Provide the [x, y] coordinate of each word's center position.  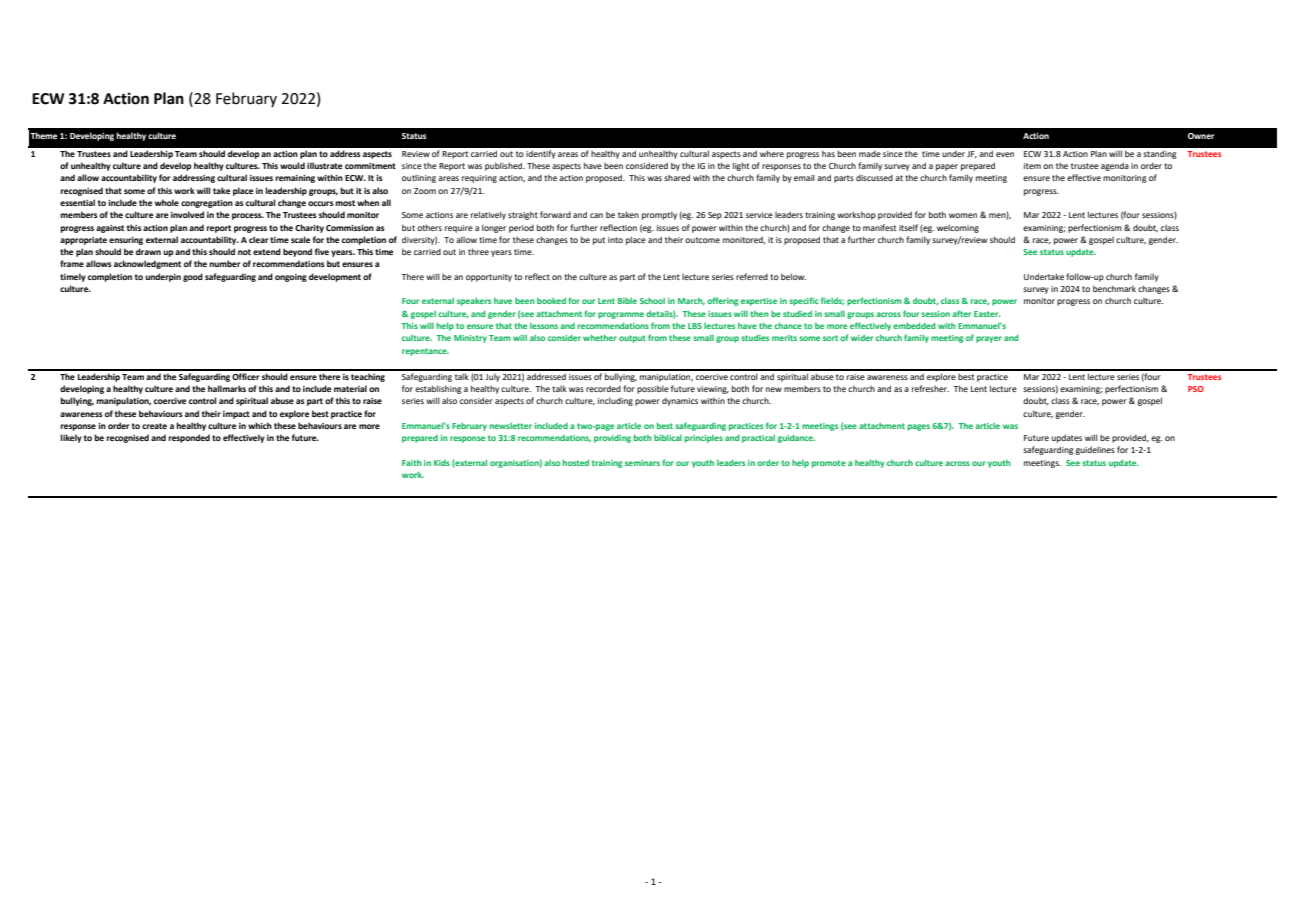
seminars [642, 463]
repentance [425, 352]
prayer [989, 339]
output [632, 339]
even [1005, 154]
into [615, 240]
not [244, 252]
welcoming [958, 229]
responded [189, 438]
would [292, 165]
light [741, 166]
